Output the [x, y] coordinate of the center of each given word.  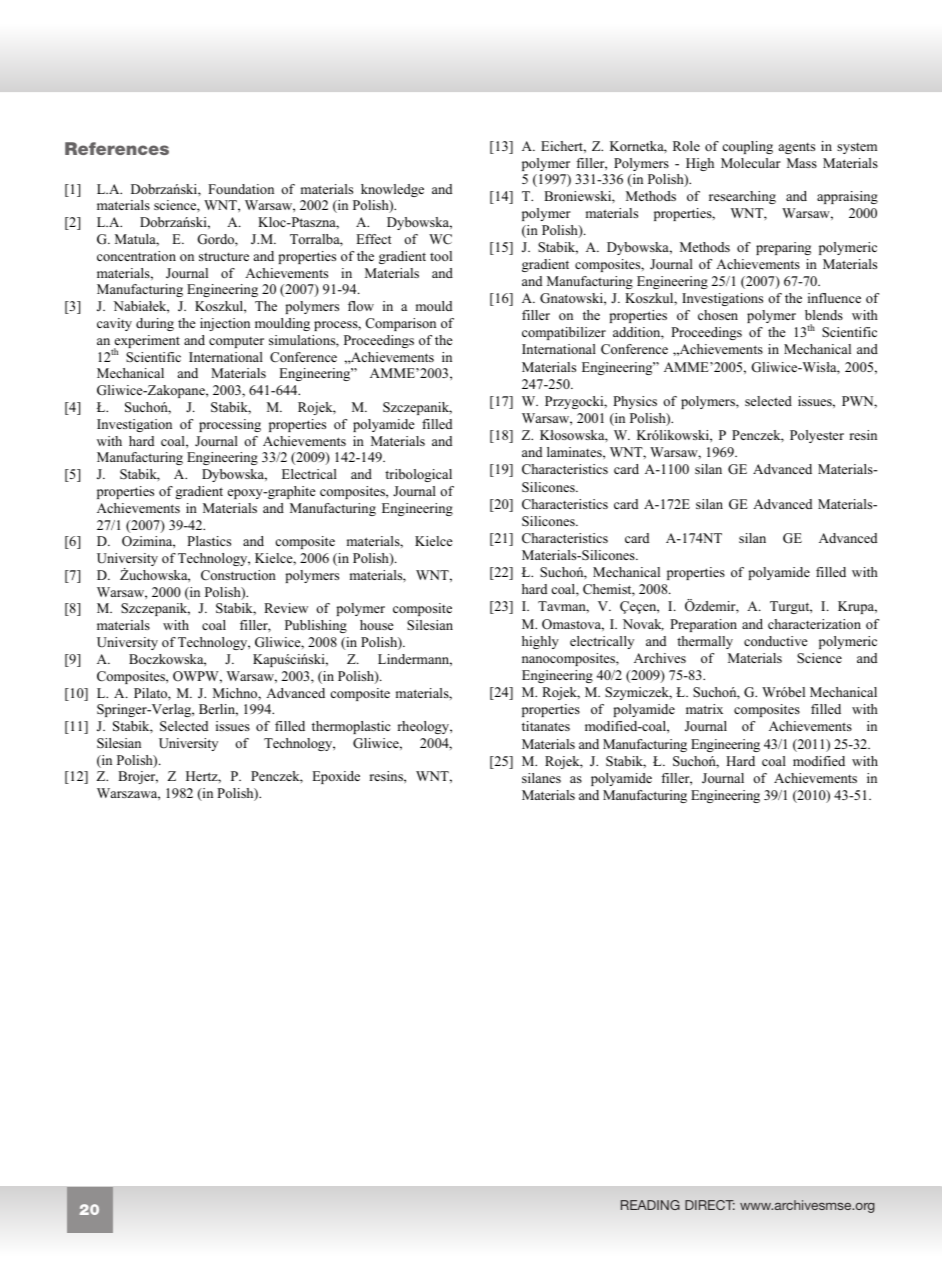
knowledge [392, 190]
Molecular [751, 163]
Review [286, 608]
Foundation [241, 189]
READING [650, 1205]
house [377, 625]
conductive [776, 641]
